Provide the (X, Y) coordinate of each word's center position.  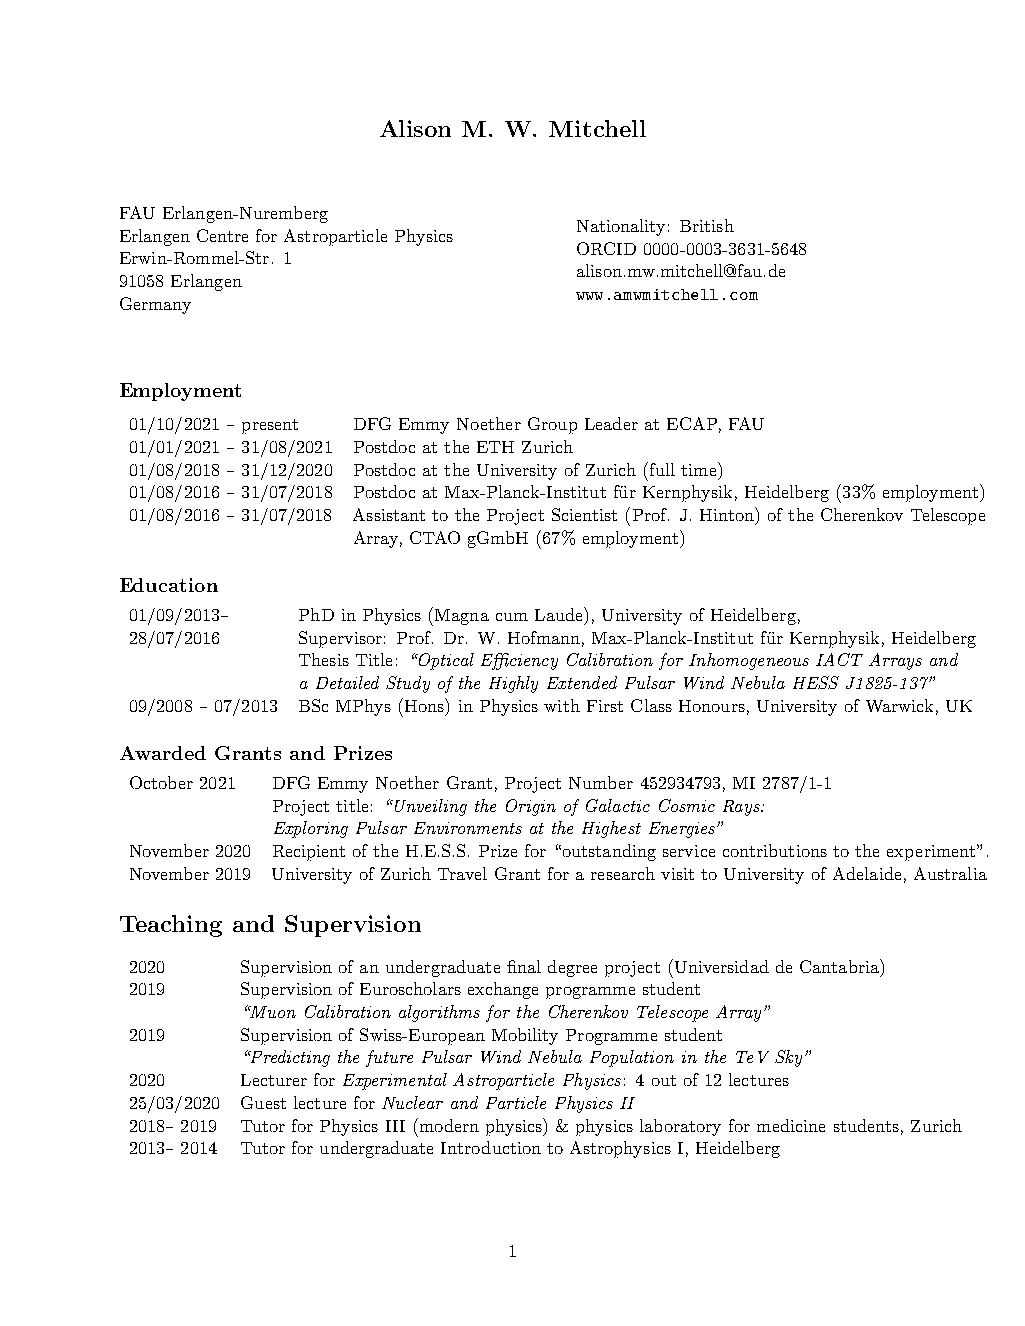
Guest (263, 1102)
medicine (791, 1125)
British (707, 225)
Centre (222, 235)
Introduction (491, 1147)
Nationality (621, 227)
